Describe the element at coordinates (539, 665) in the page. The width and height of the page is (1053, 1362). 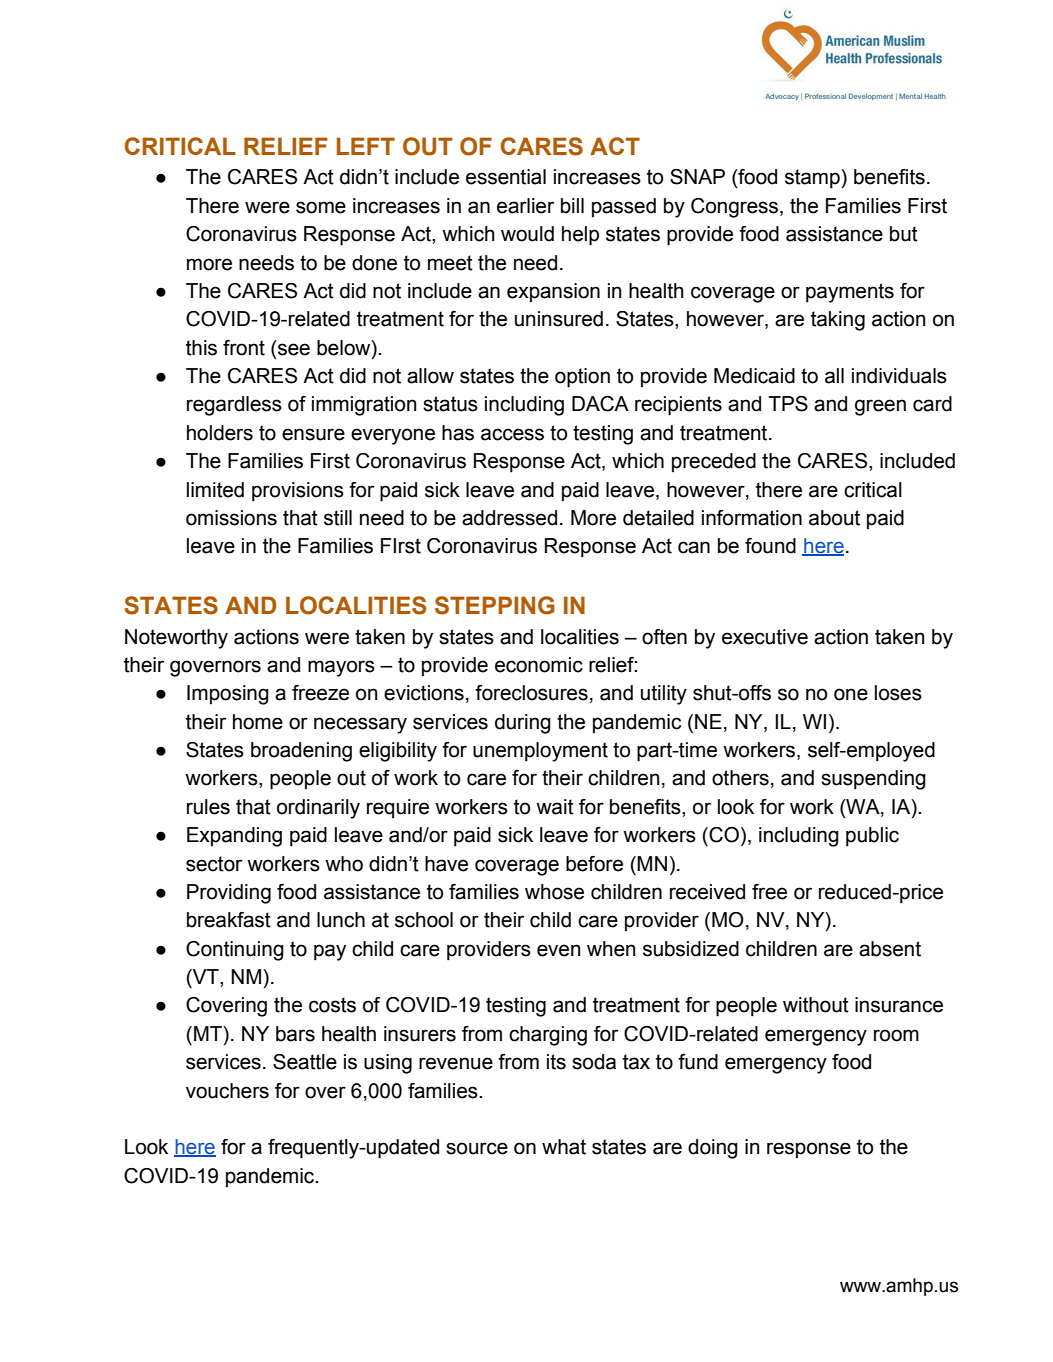
I see `economic` at that location.
